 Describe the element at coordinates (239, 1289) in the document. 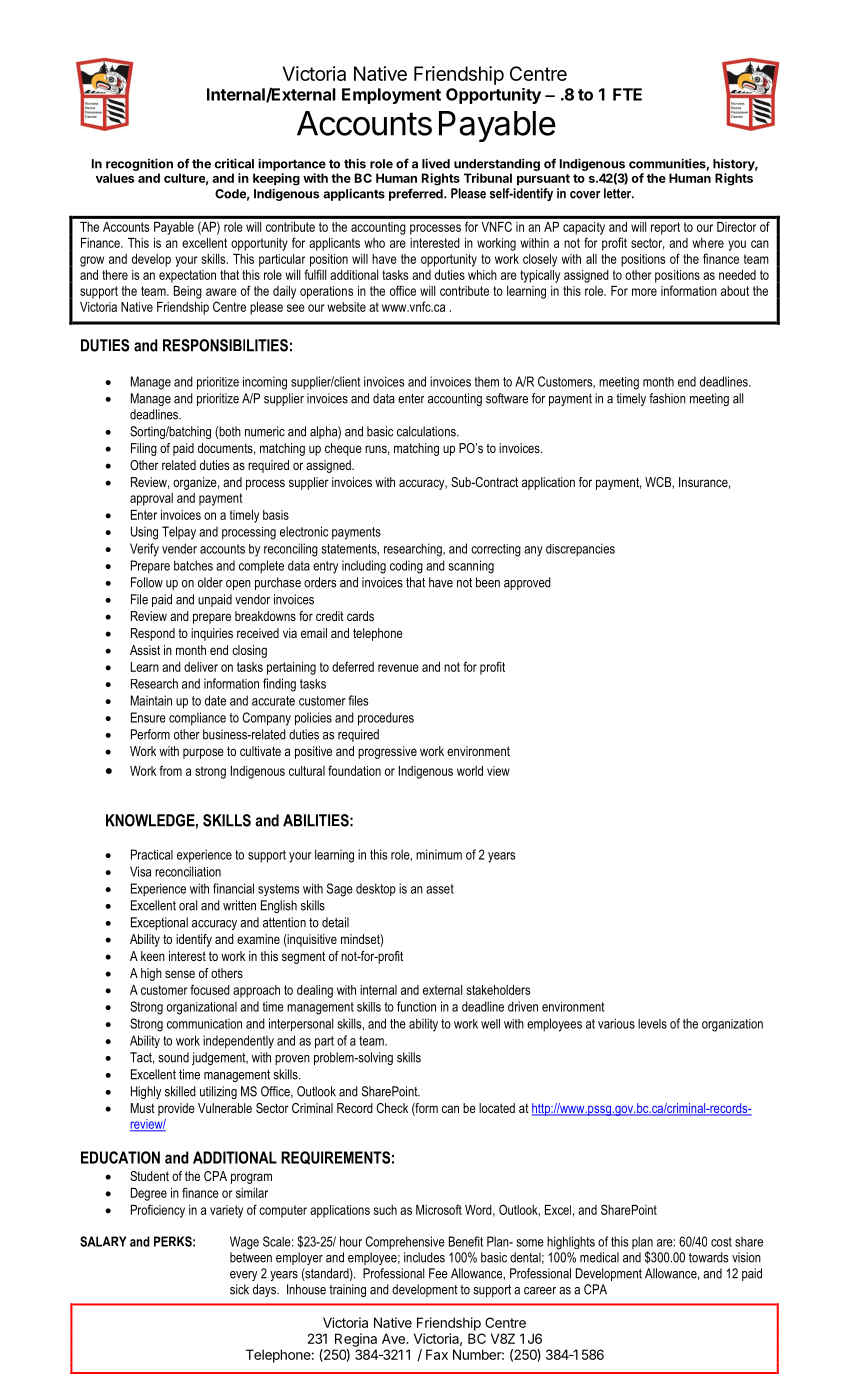

I see `sick` at that location.
